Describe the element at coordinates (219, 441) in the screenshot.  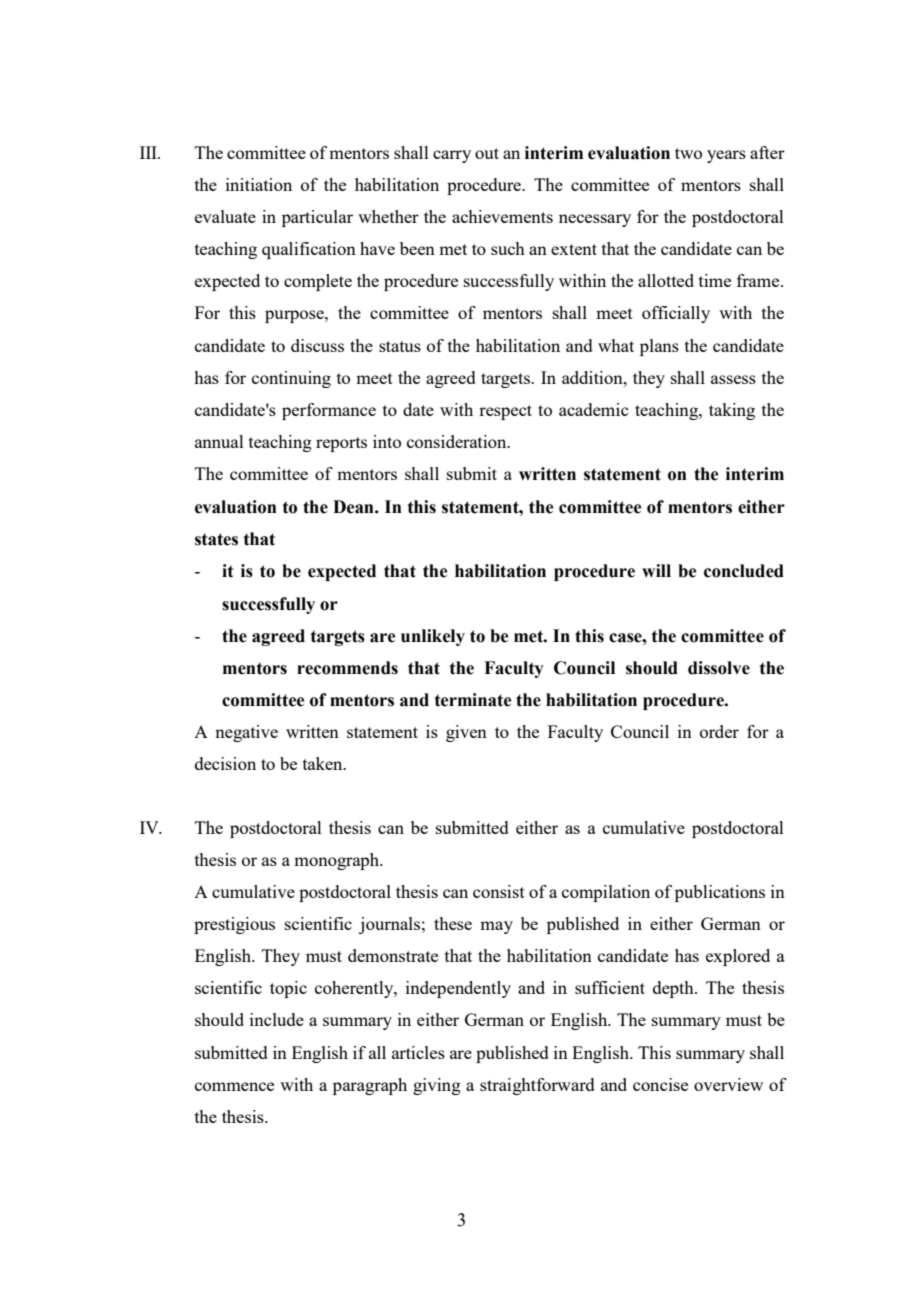
I see `annual` at that location.
